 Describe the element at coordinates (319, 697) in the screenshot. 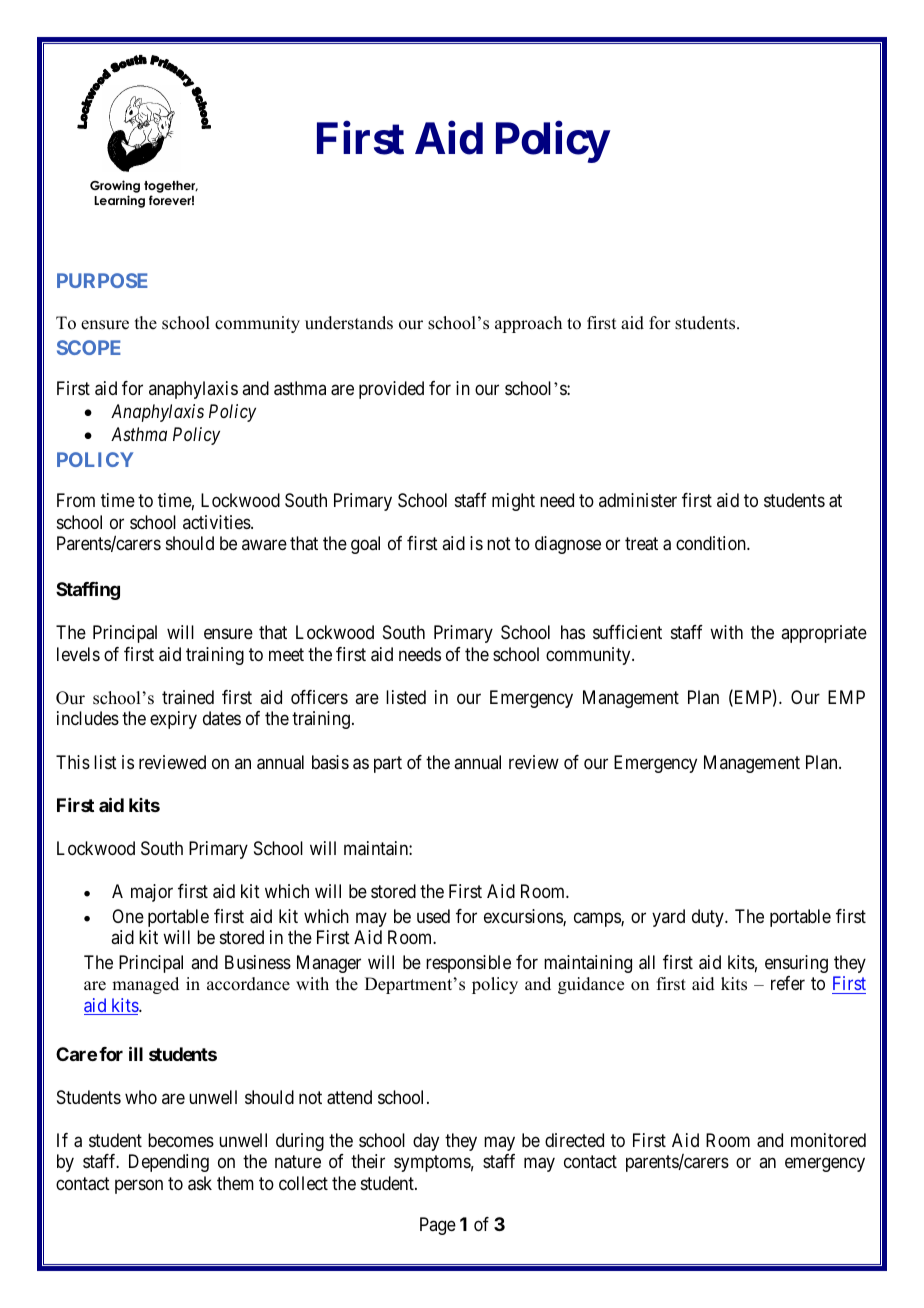

I see `officers` at that location.
